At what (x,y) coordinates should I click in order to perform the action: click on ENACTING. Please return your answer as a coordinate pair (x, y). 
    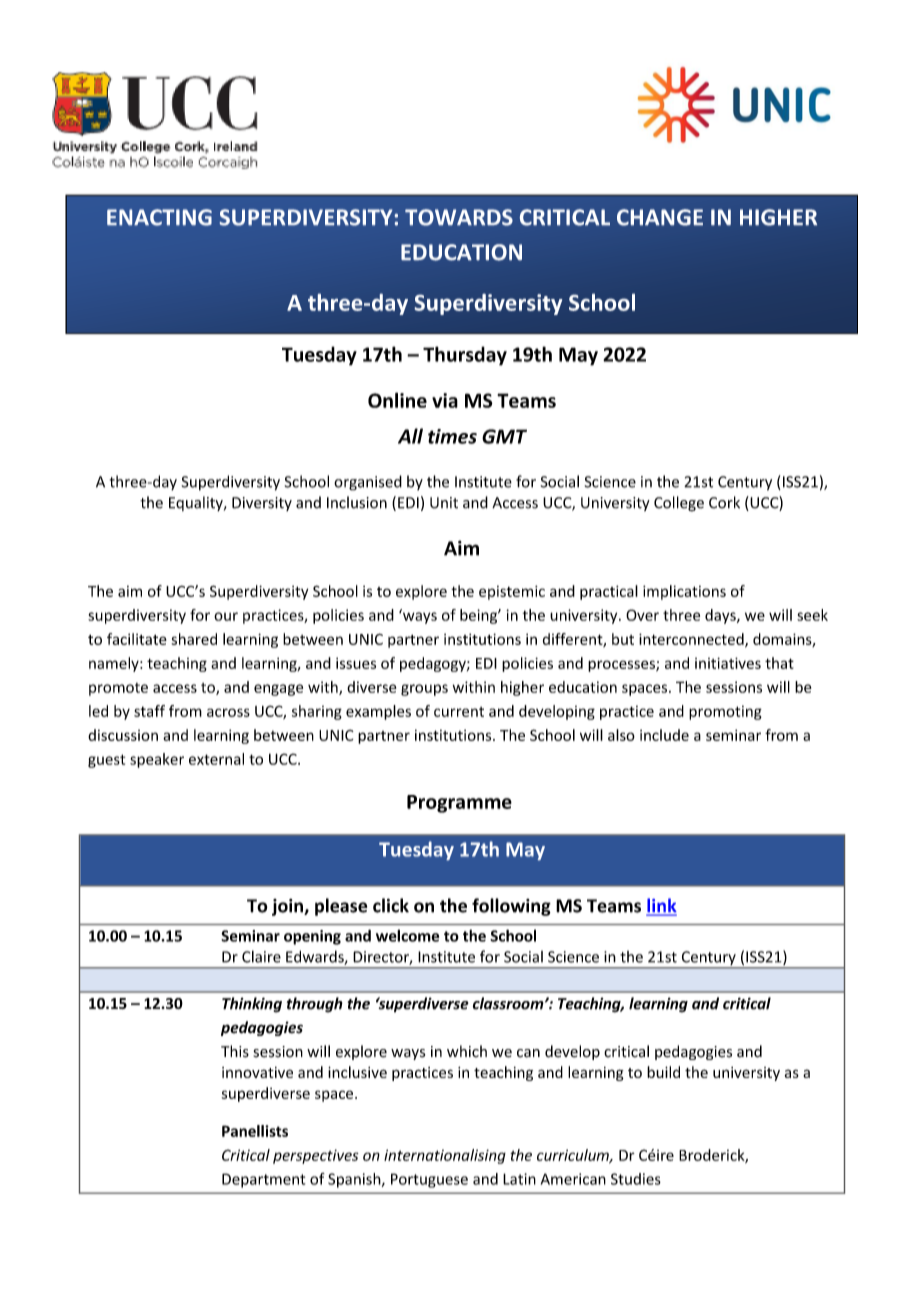
    Looking at the image, I should click on (159, 217).
